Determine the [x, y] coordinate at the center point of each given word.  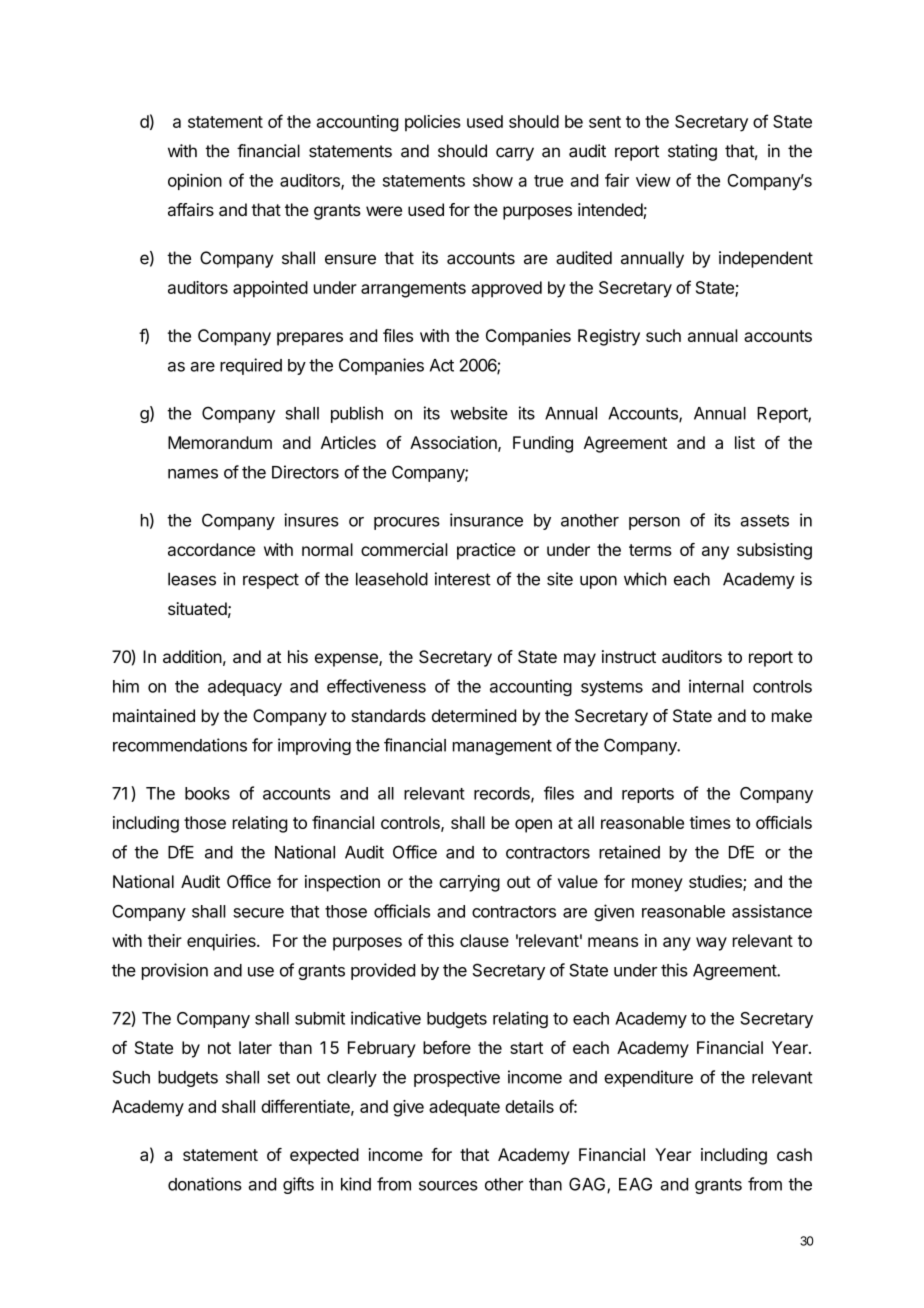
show [493, 180]
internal [716, 686]
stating [692, 152]
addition [192, 656]
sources [448, 1186]
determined [474, 715]
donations [205, 1184]
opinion [195, 182]
